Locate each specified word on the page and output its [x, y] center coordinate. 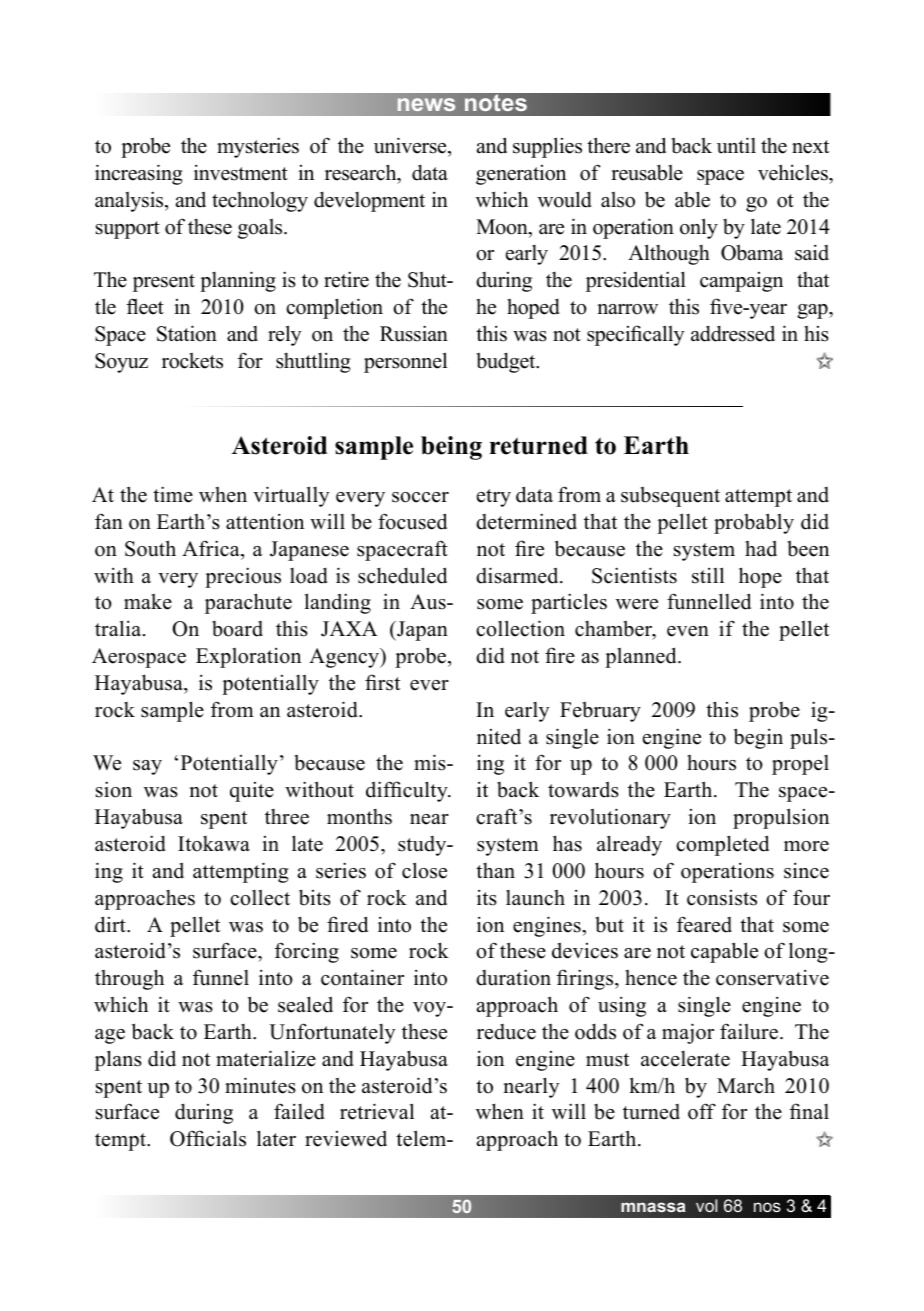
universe [411, 145]
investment [241, 173]
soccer [420, 497]
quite [252, 792]
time [173, 494]
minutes [260, 1085]
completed [722, 845]
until [736, 145]
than [495, 870]
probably [754, 523]
